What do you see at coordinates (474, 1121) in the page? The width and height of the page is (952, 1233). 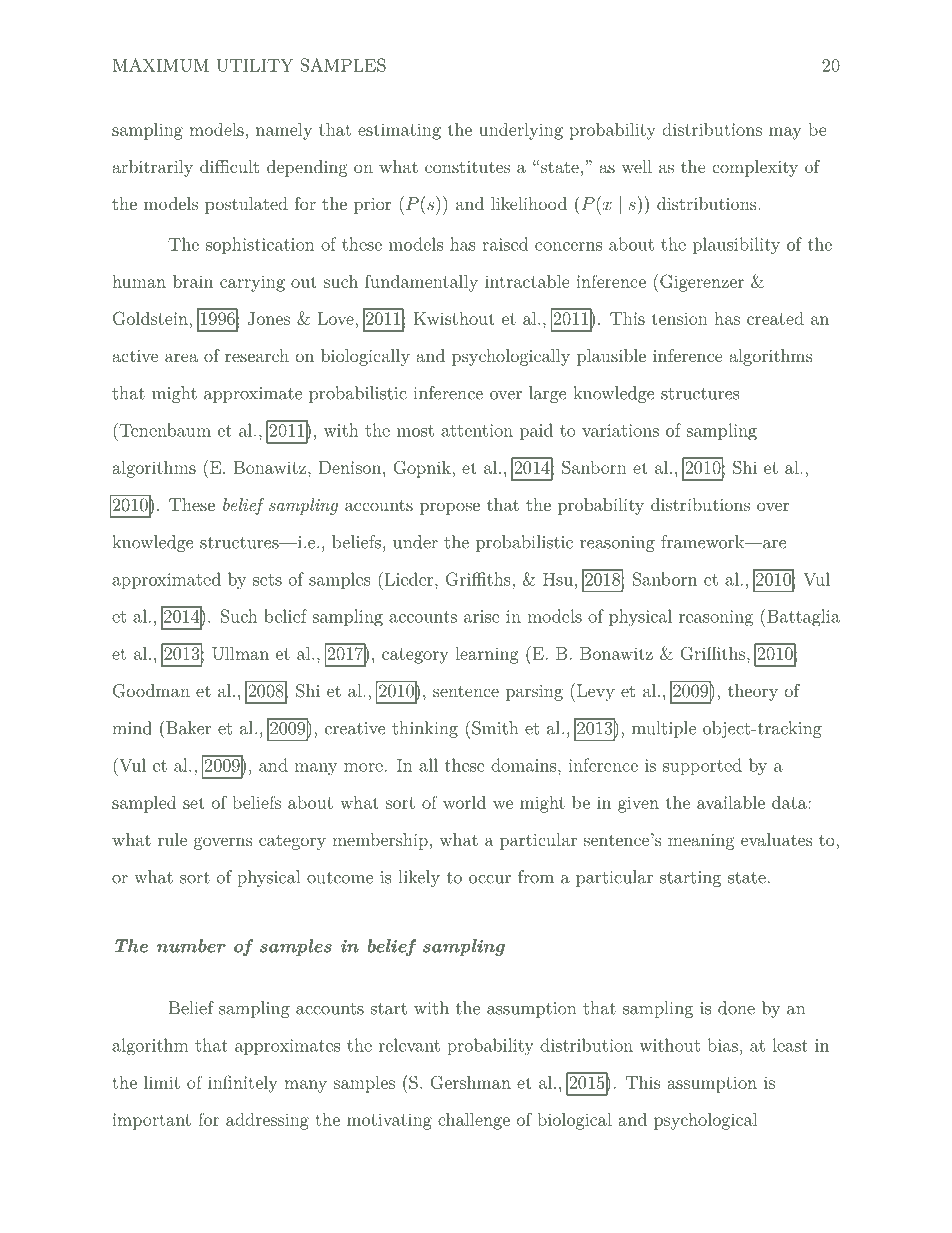 I see `challenge` at bounding box center [474, 1121].
